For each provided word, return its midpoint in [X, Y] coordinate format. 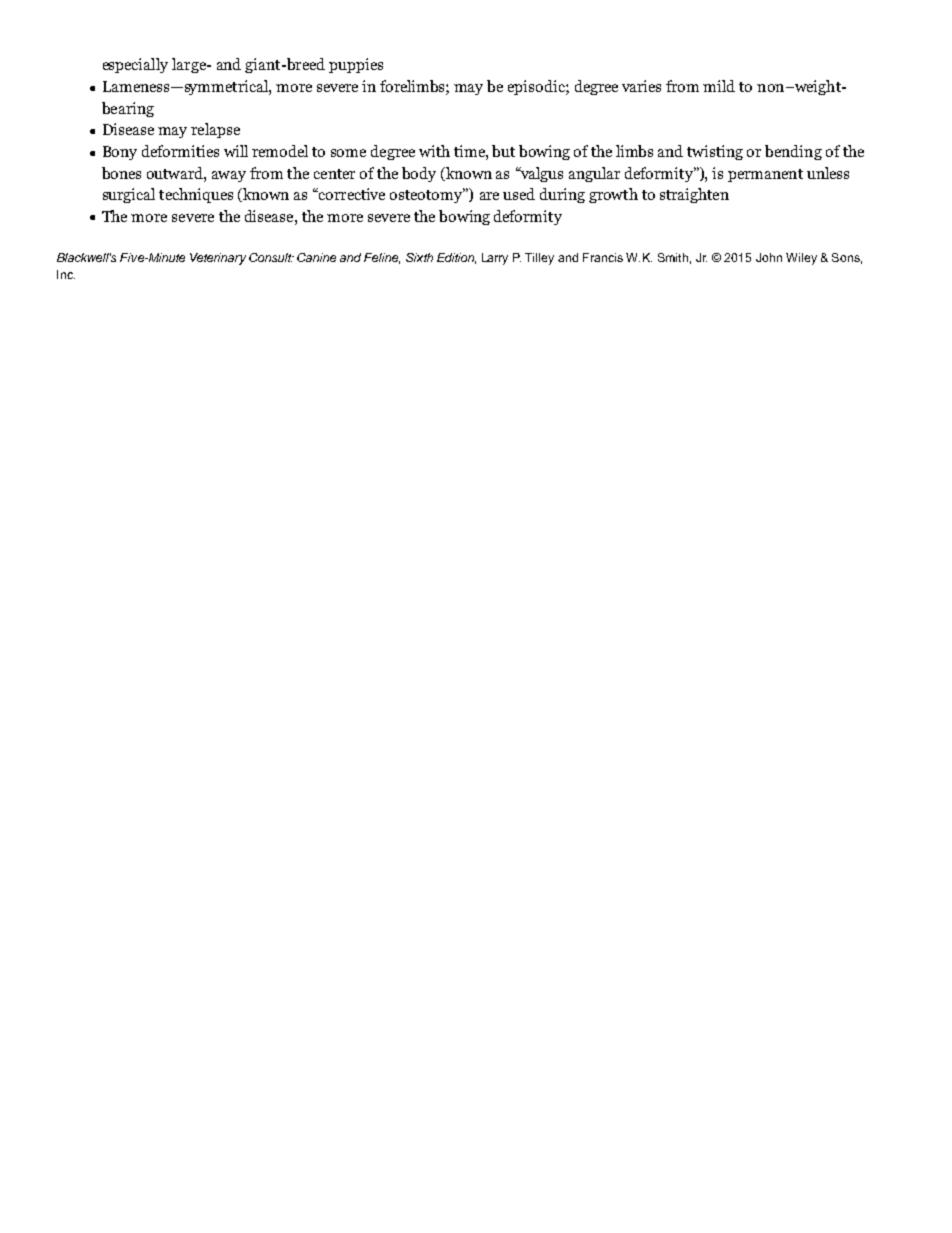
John [769, 257]
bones [121, 173]
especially [135, 65]
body [419, 174]
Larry [495, 259]
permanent [765, 175]
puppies [356, 65]
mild [719, 86]
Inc [66, 274]
